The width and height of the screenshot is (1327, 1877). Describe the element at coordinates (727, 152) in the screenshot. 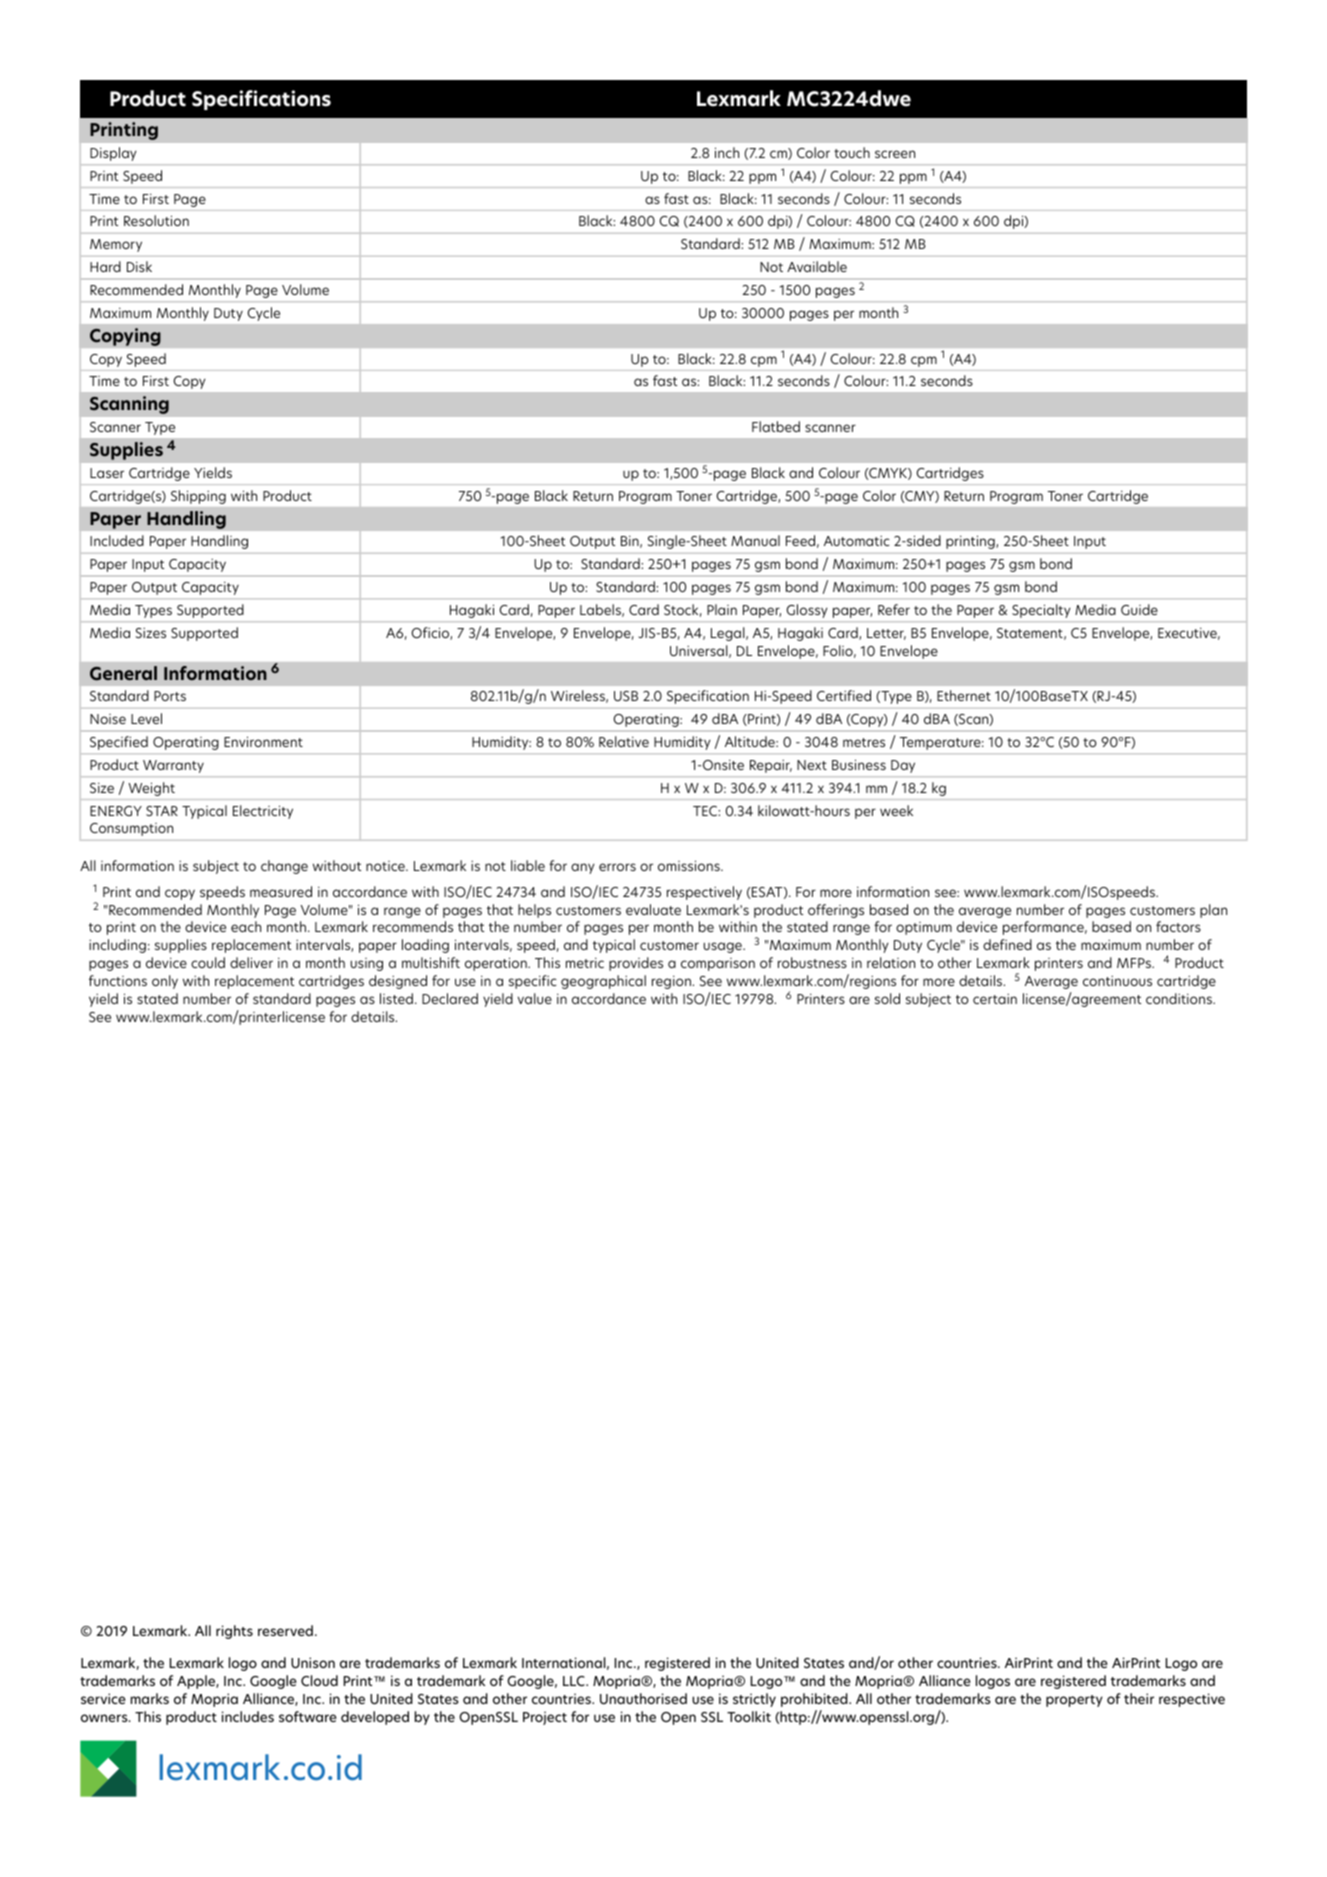

I see `inch` at that location.
